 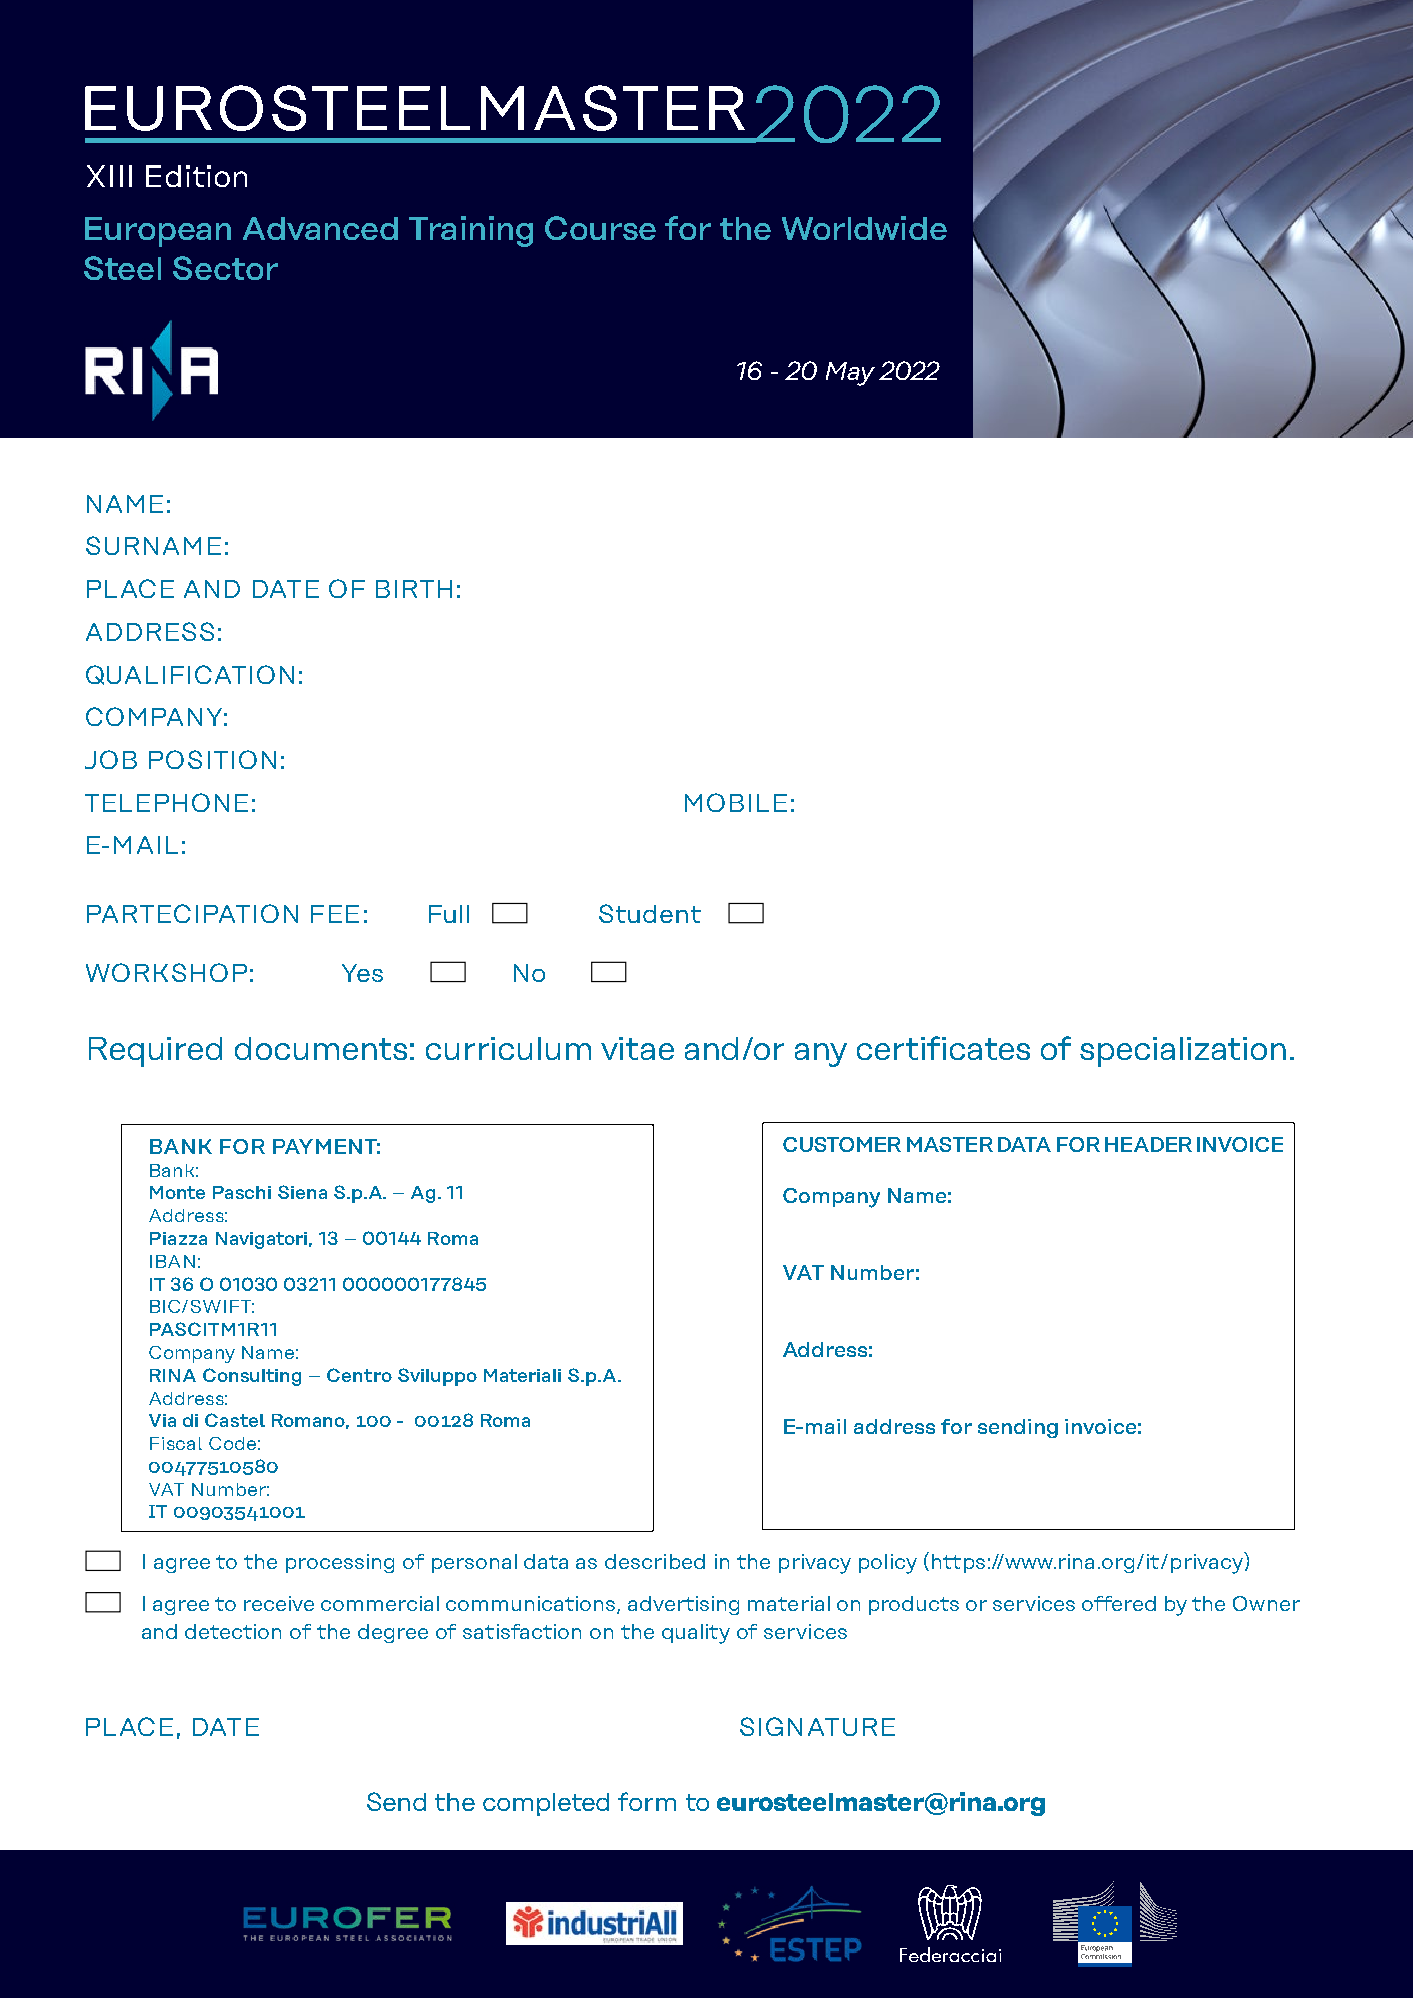 What do you see at coordinates (233, 1631) in the screenshot?
I see `detection` at bounding box center [233, 1631].
